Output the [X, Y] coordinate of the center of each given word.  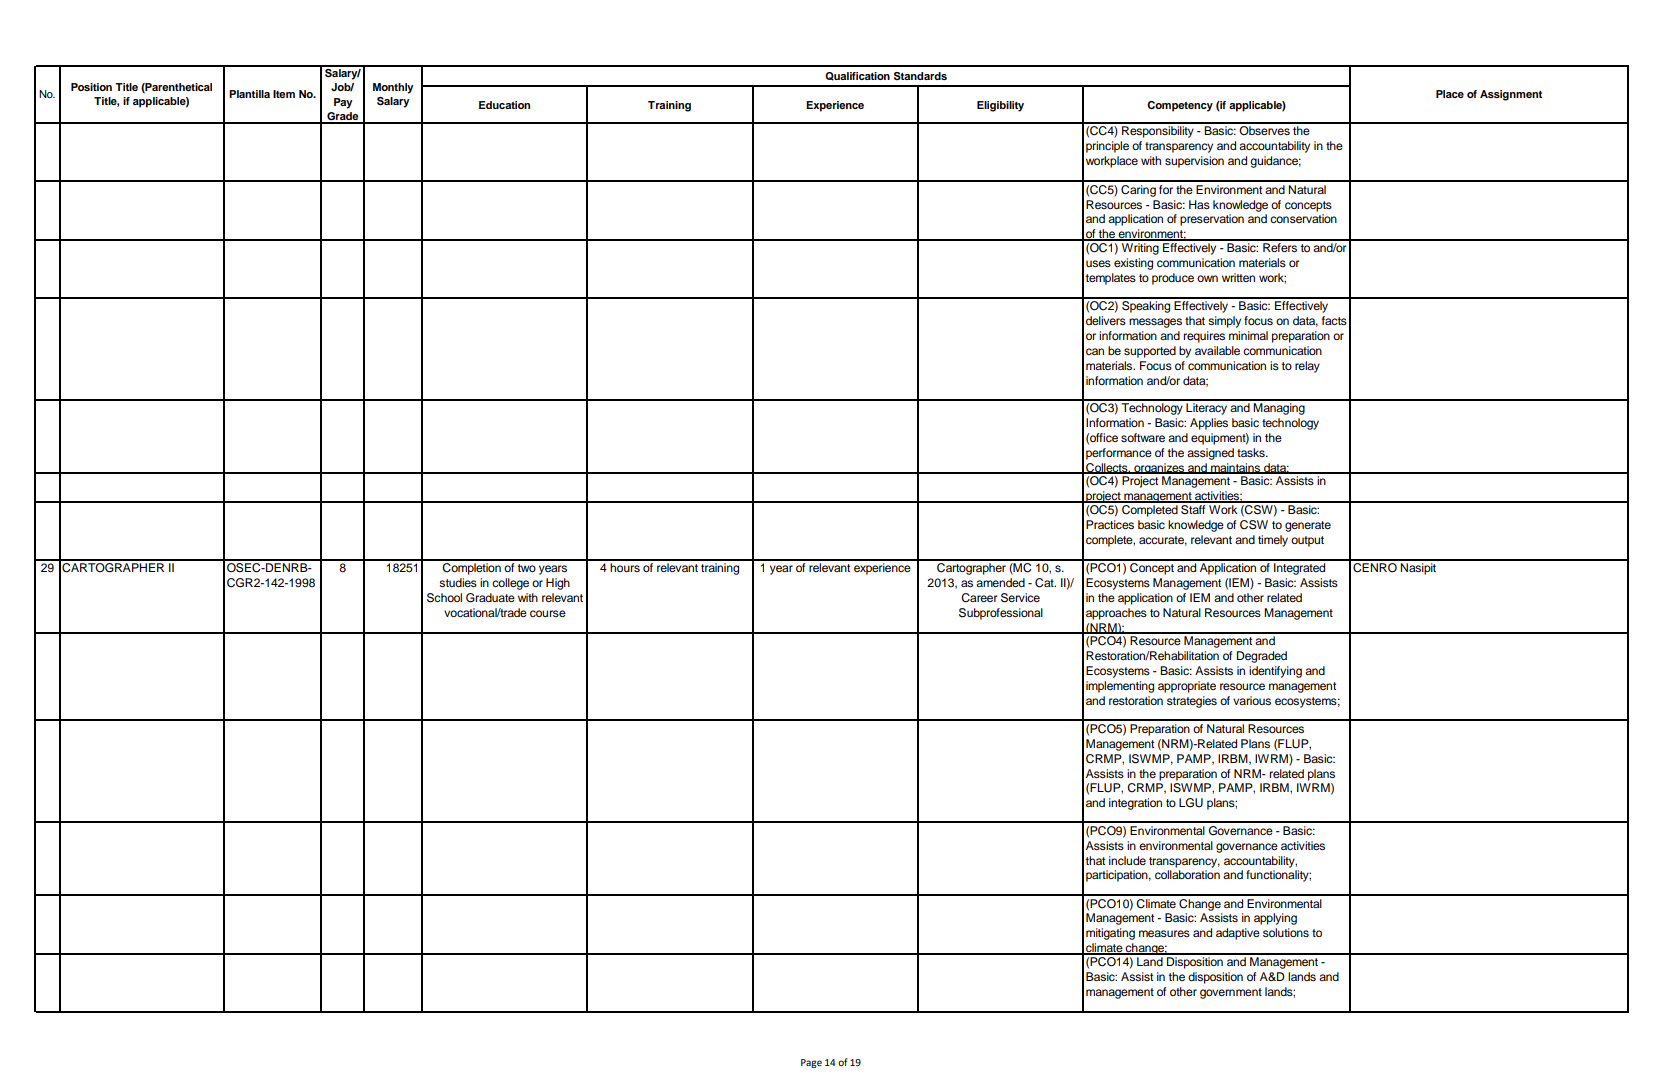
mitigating [1110, 934]
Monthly [393, 88]
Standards [920, 76]
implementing [1120, 687]
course [548, 613]
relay [1307, 367]
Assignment [1511, 95]
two [527, 568]
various [1252, 700]
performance [1119, 454]
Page [811, 1063]
